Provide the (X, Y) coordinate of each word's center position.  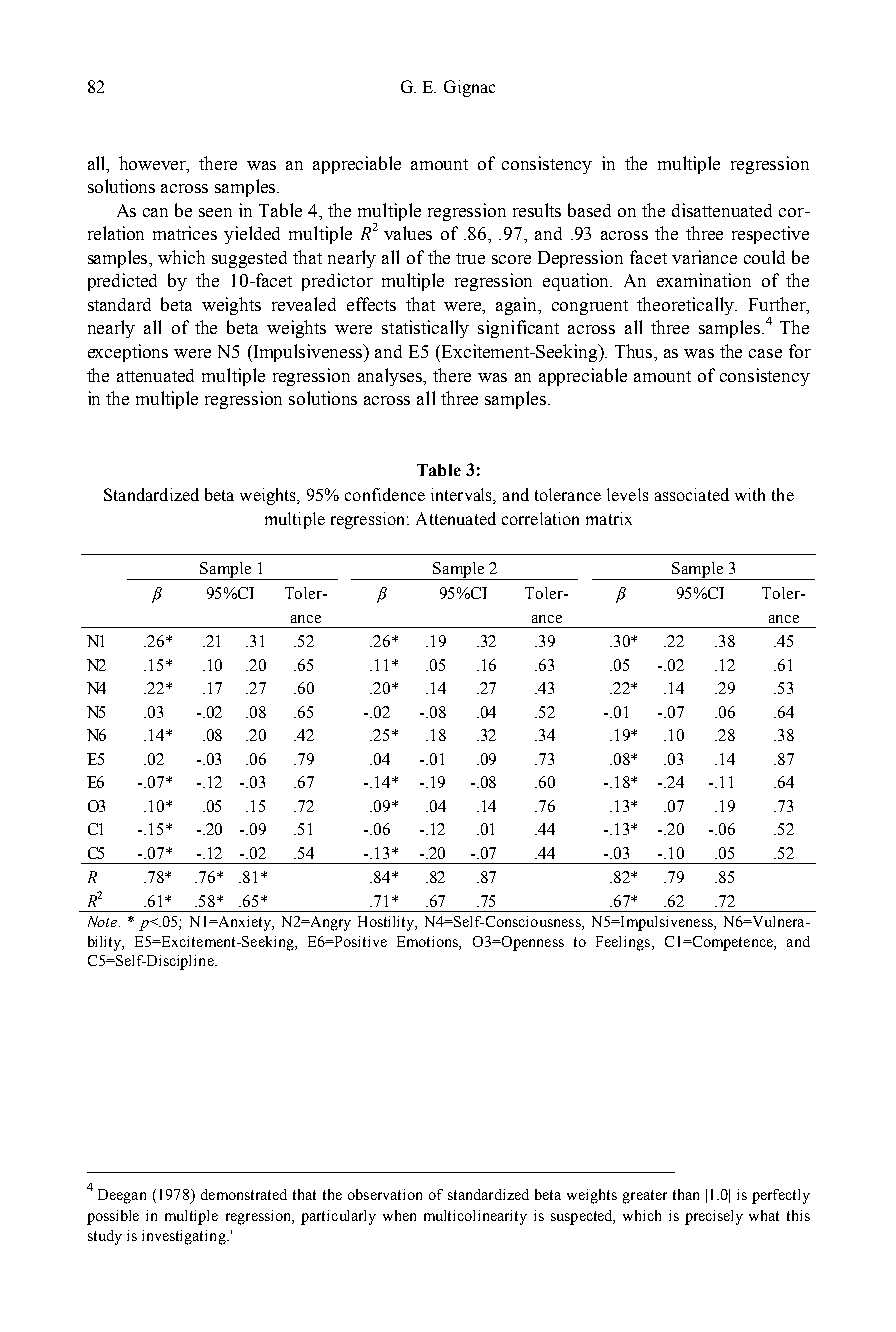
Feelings (623, 943)
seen (215, 212)
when (399, 1215)
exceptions (128, 353)
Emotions (428, 941)
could (764, 257)
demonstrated (244, 1194)
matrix (609, 518)
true (470, 258)
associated (692, 494)
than (686, 1194)
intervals (463, 495)
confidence (385, 494)
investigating (185, 1237)
